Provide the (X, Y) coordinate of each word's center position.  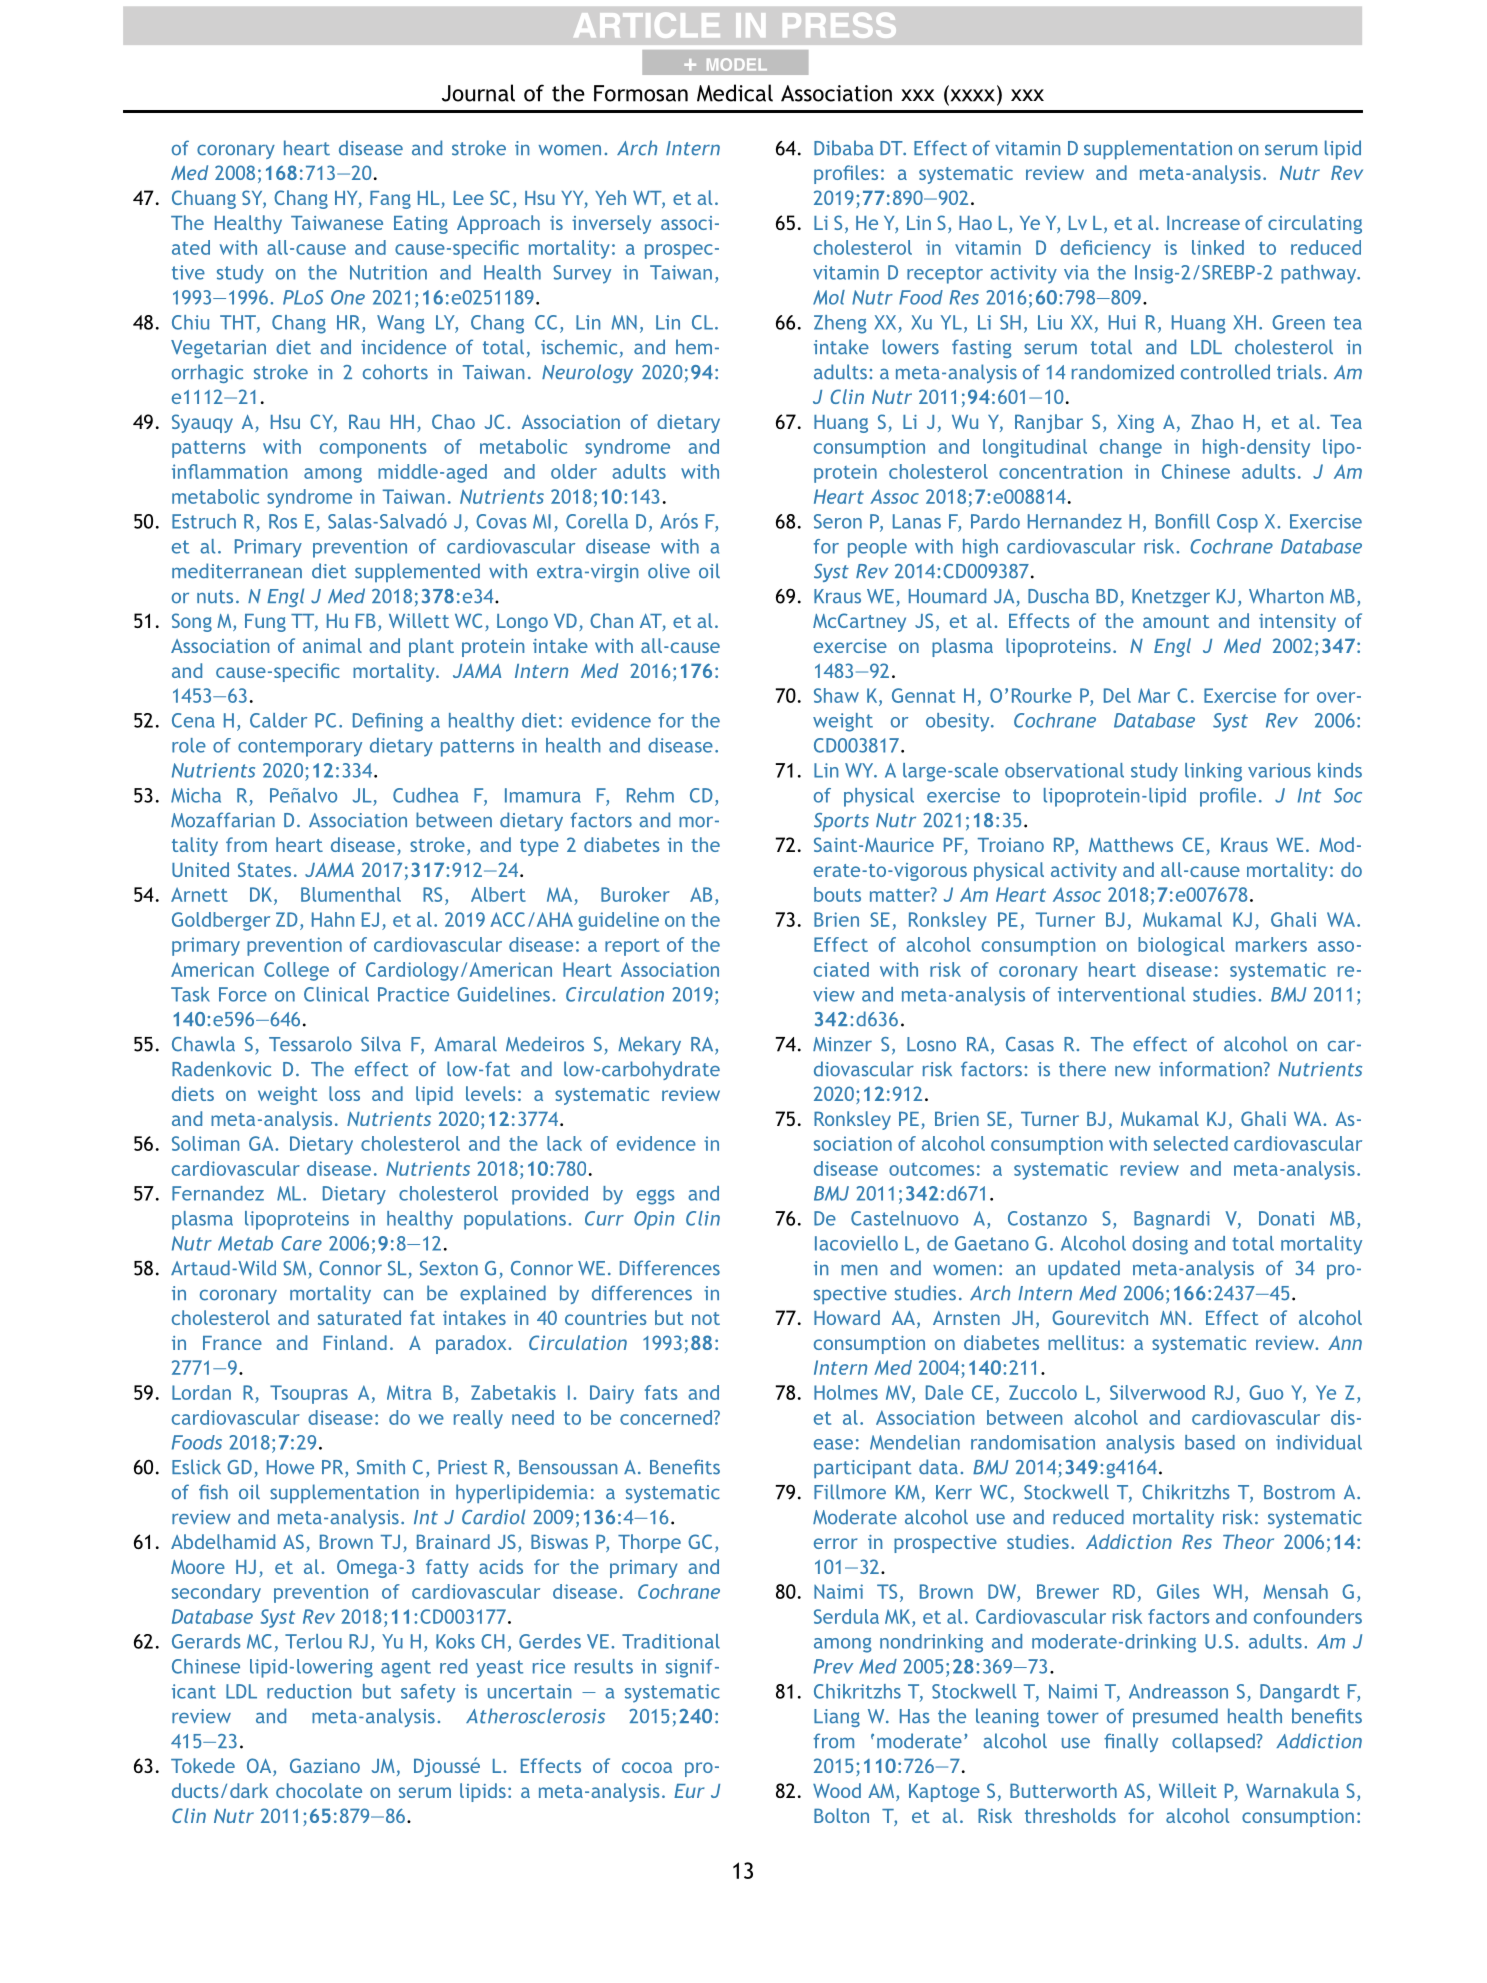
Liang (837, 1718)
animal (332, 645)
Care (302, 1243)
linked (1218, 247)
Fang (390, 200)
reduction (309, 1691)
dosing (1160, 1245)
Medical (735, 93)
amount (1176, 621)
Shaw (836, 695)
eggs (656, 1197)
